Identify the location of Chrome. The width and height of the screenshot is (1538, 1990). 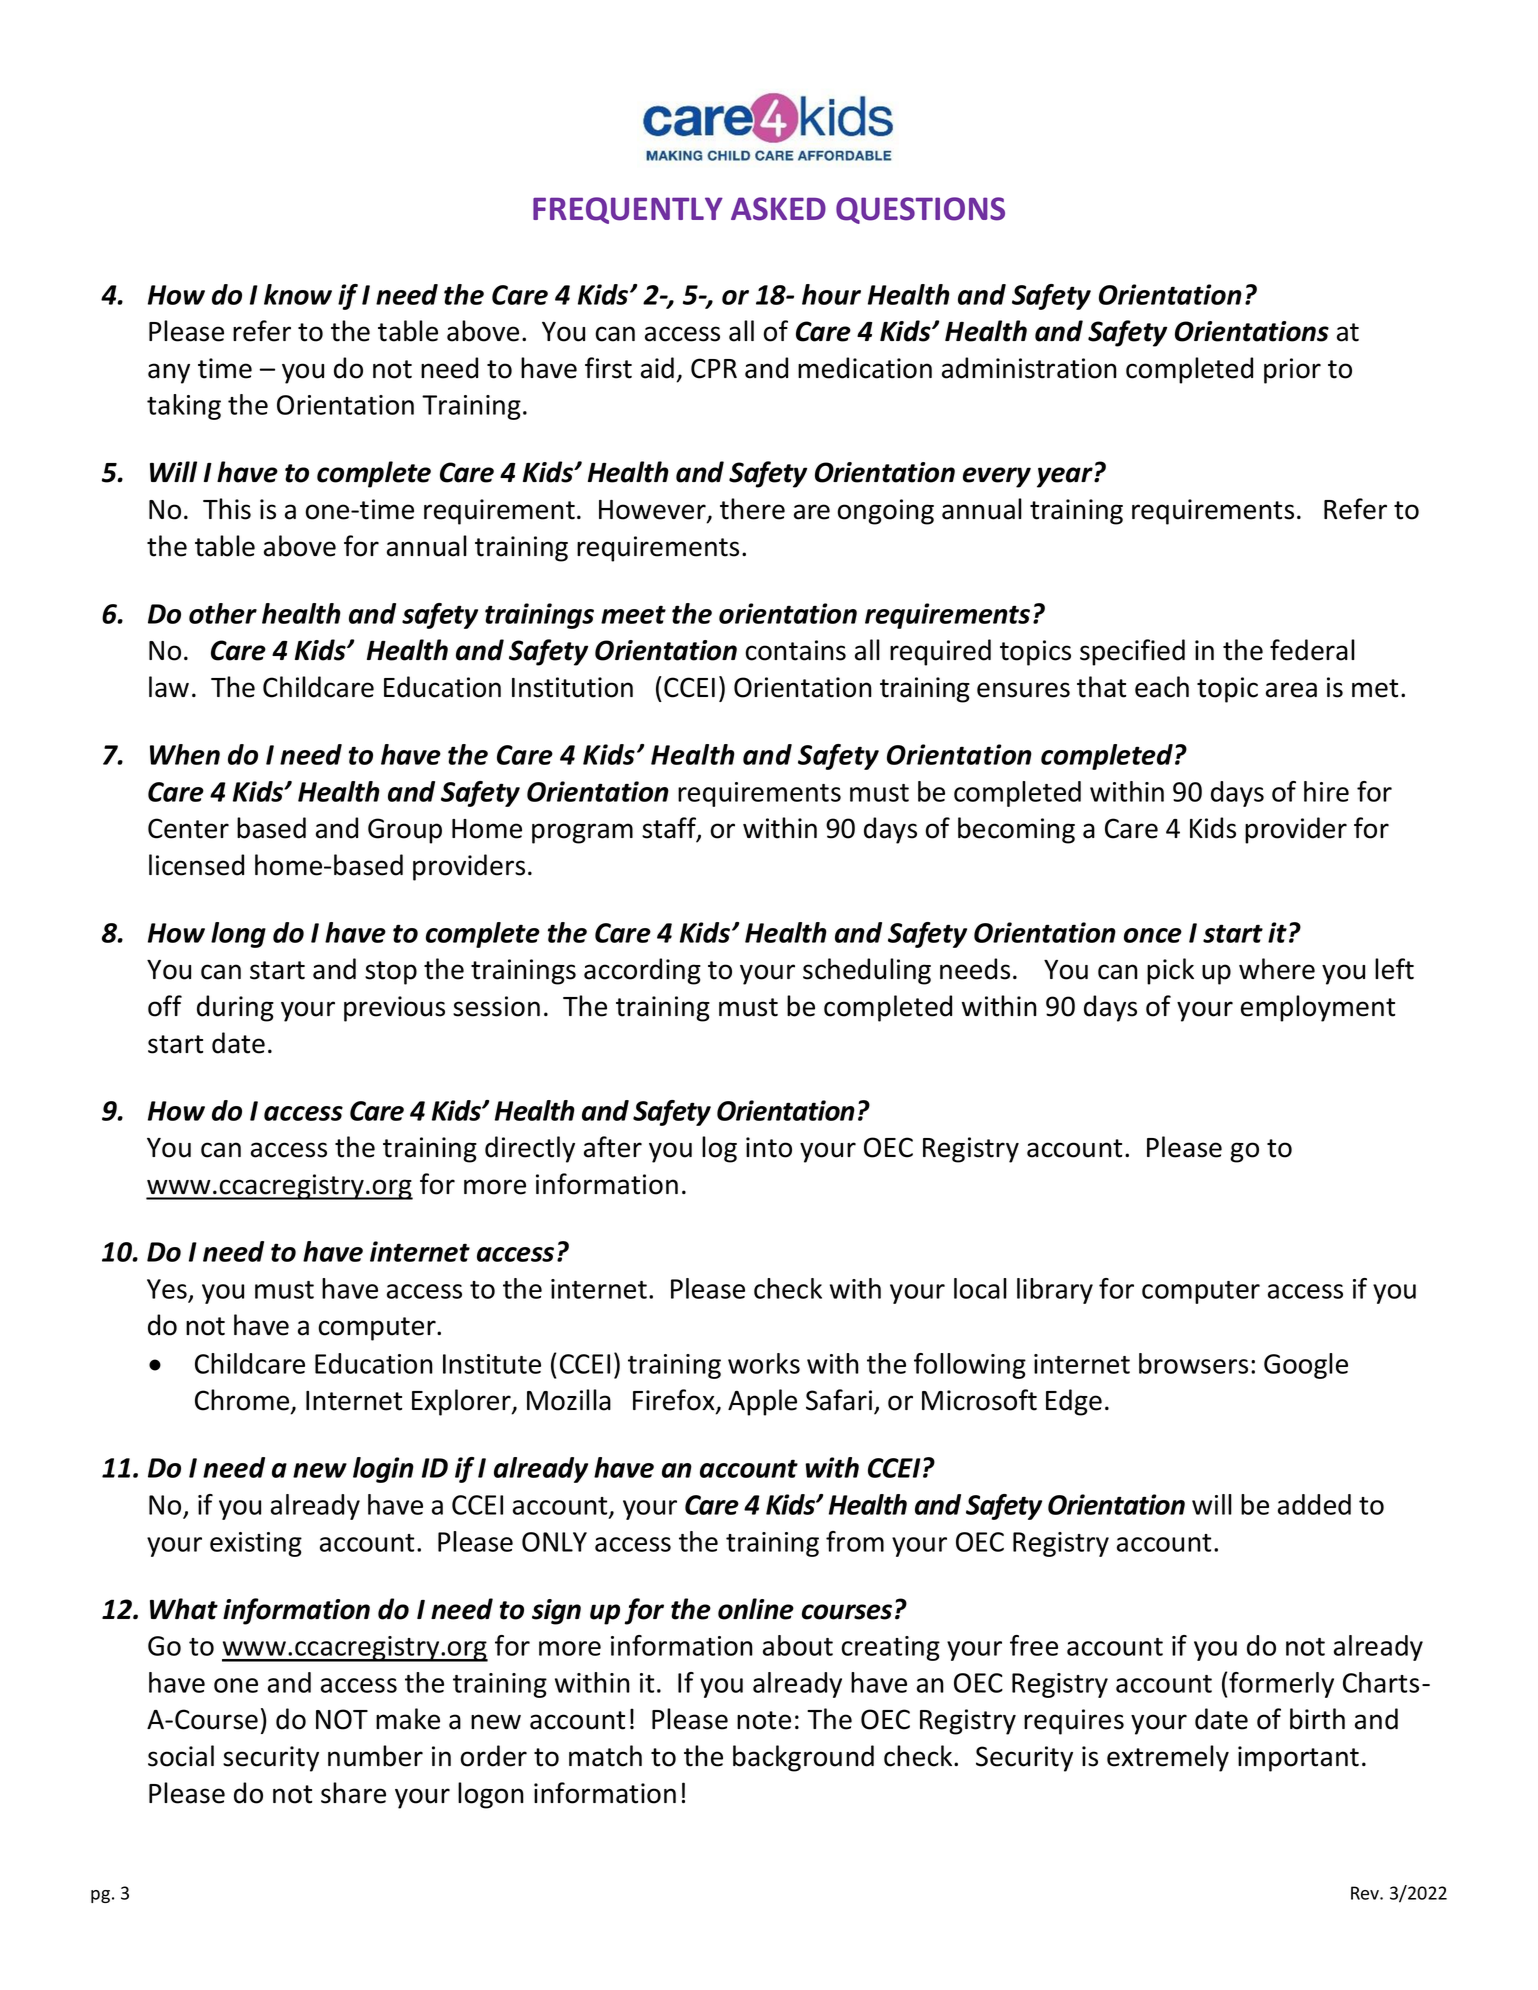
(243, 1401).
